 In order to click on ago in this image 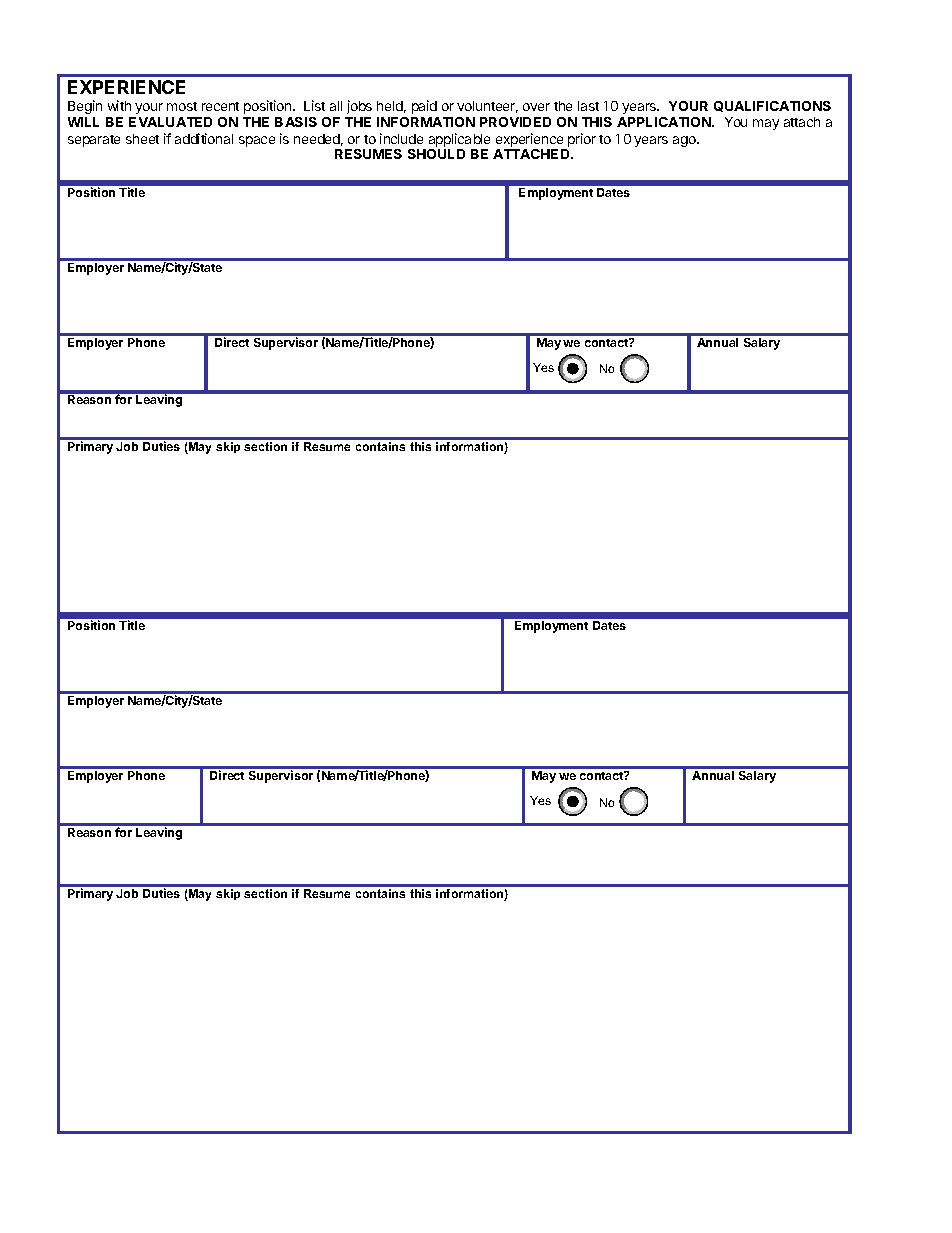, I will do `click(685, 141)`.
